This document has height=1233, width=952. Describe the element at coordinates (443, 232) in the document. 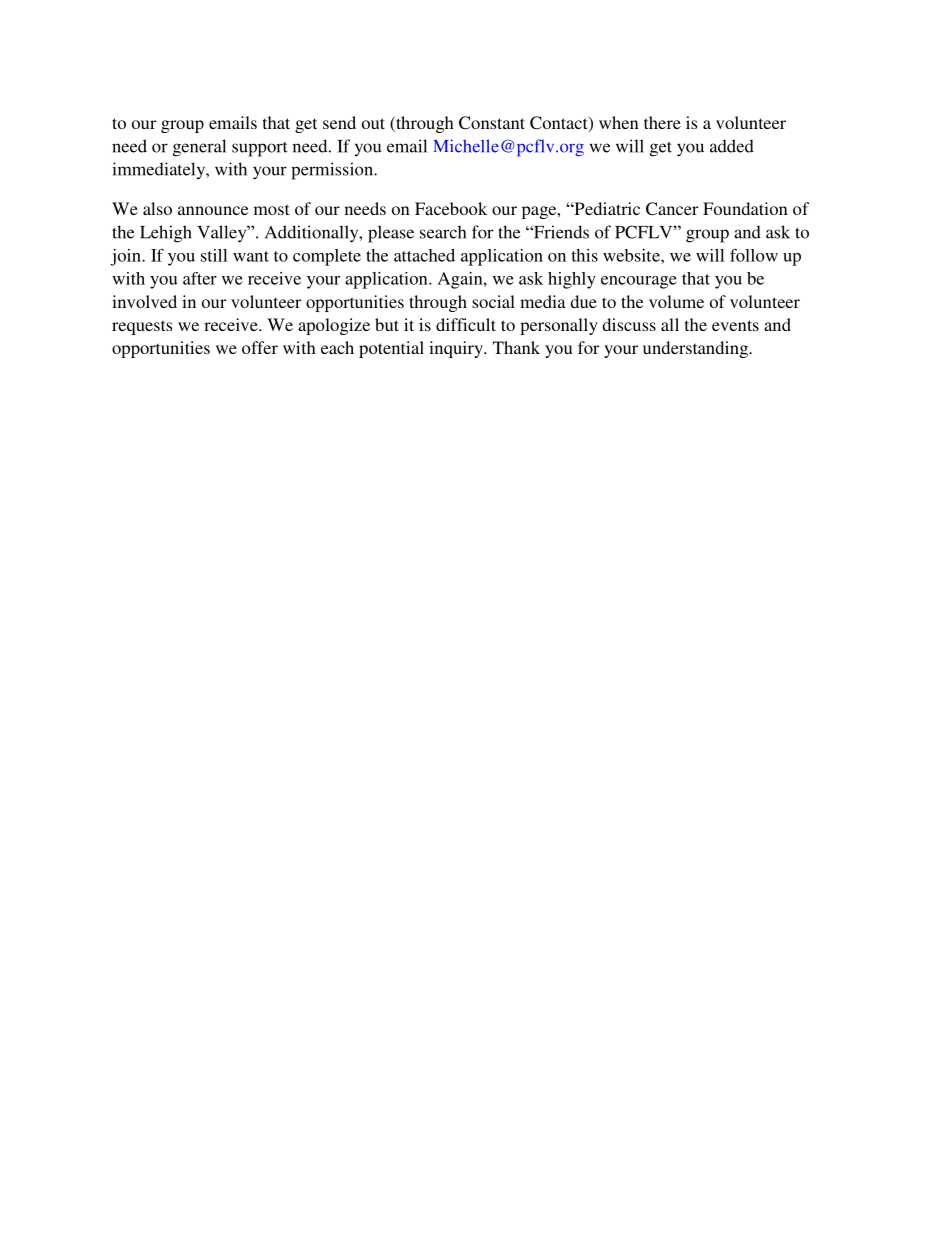

I see `search` at that location.
